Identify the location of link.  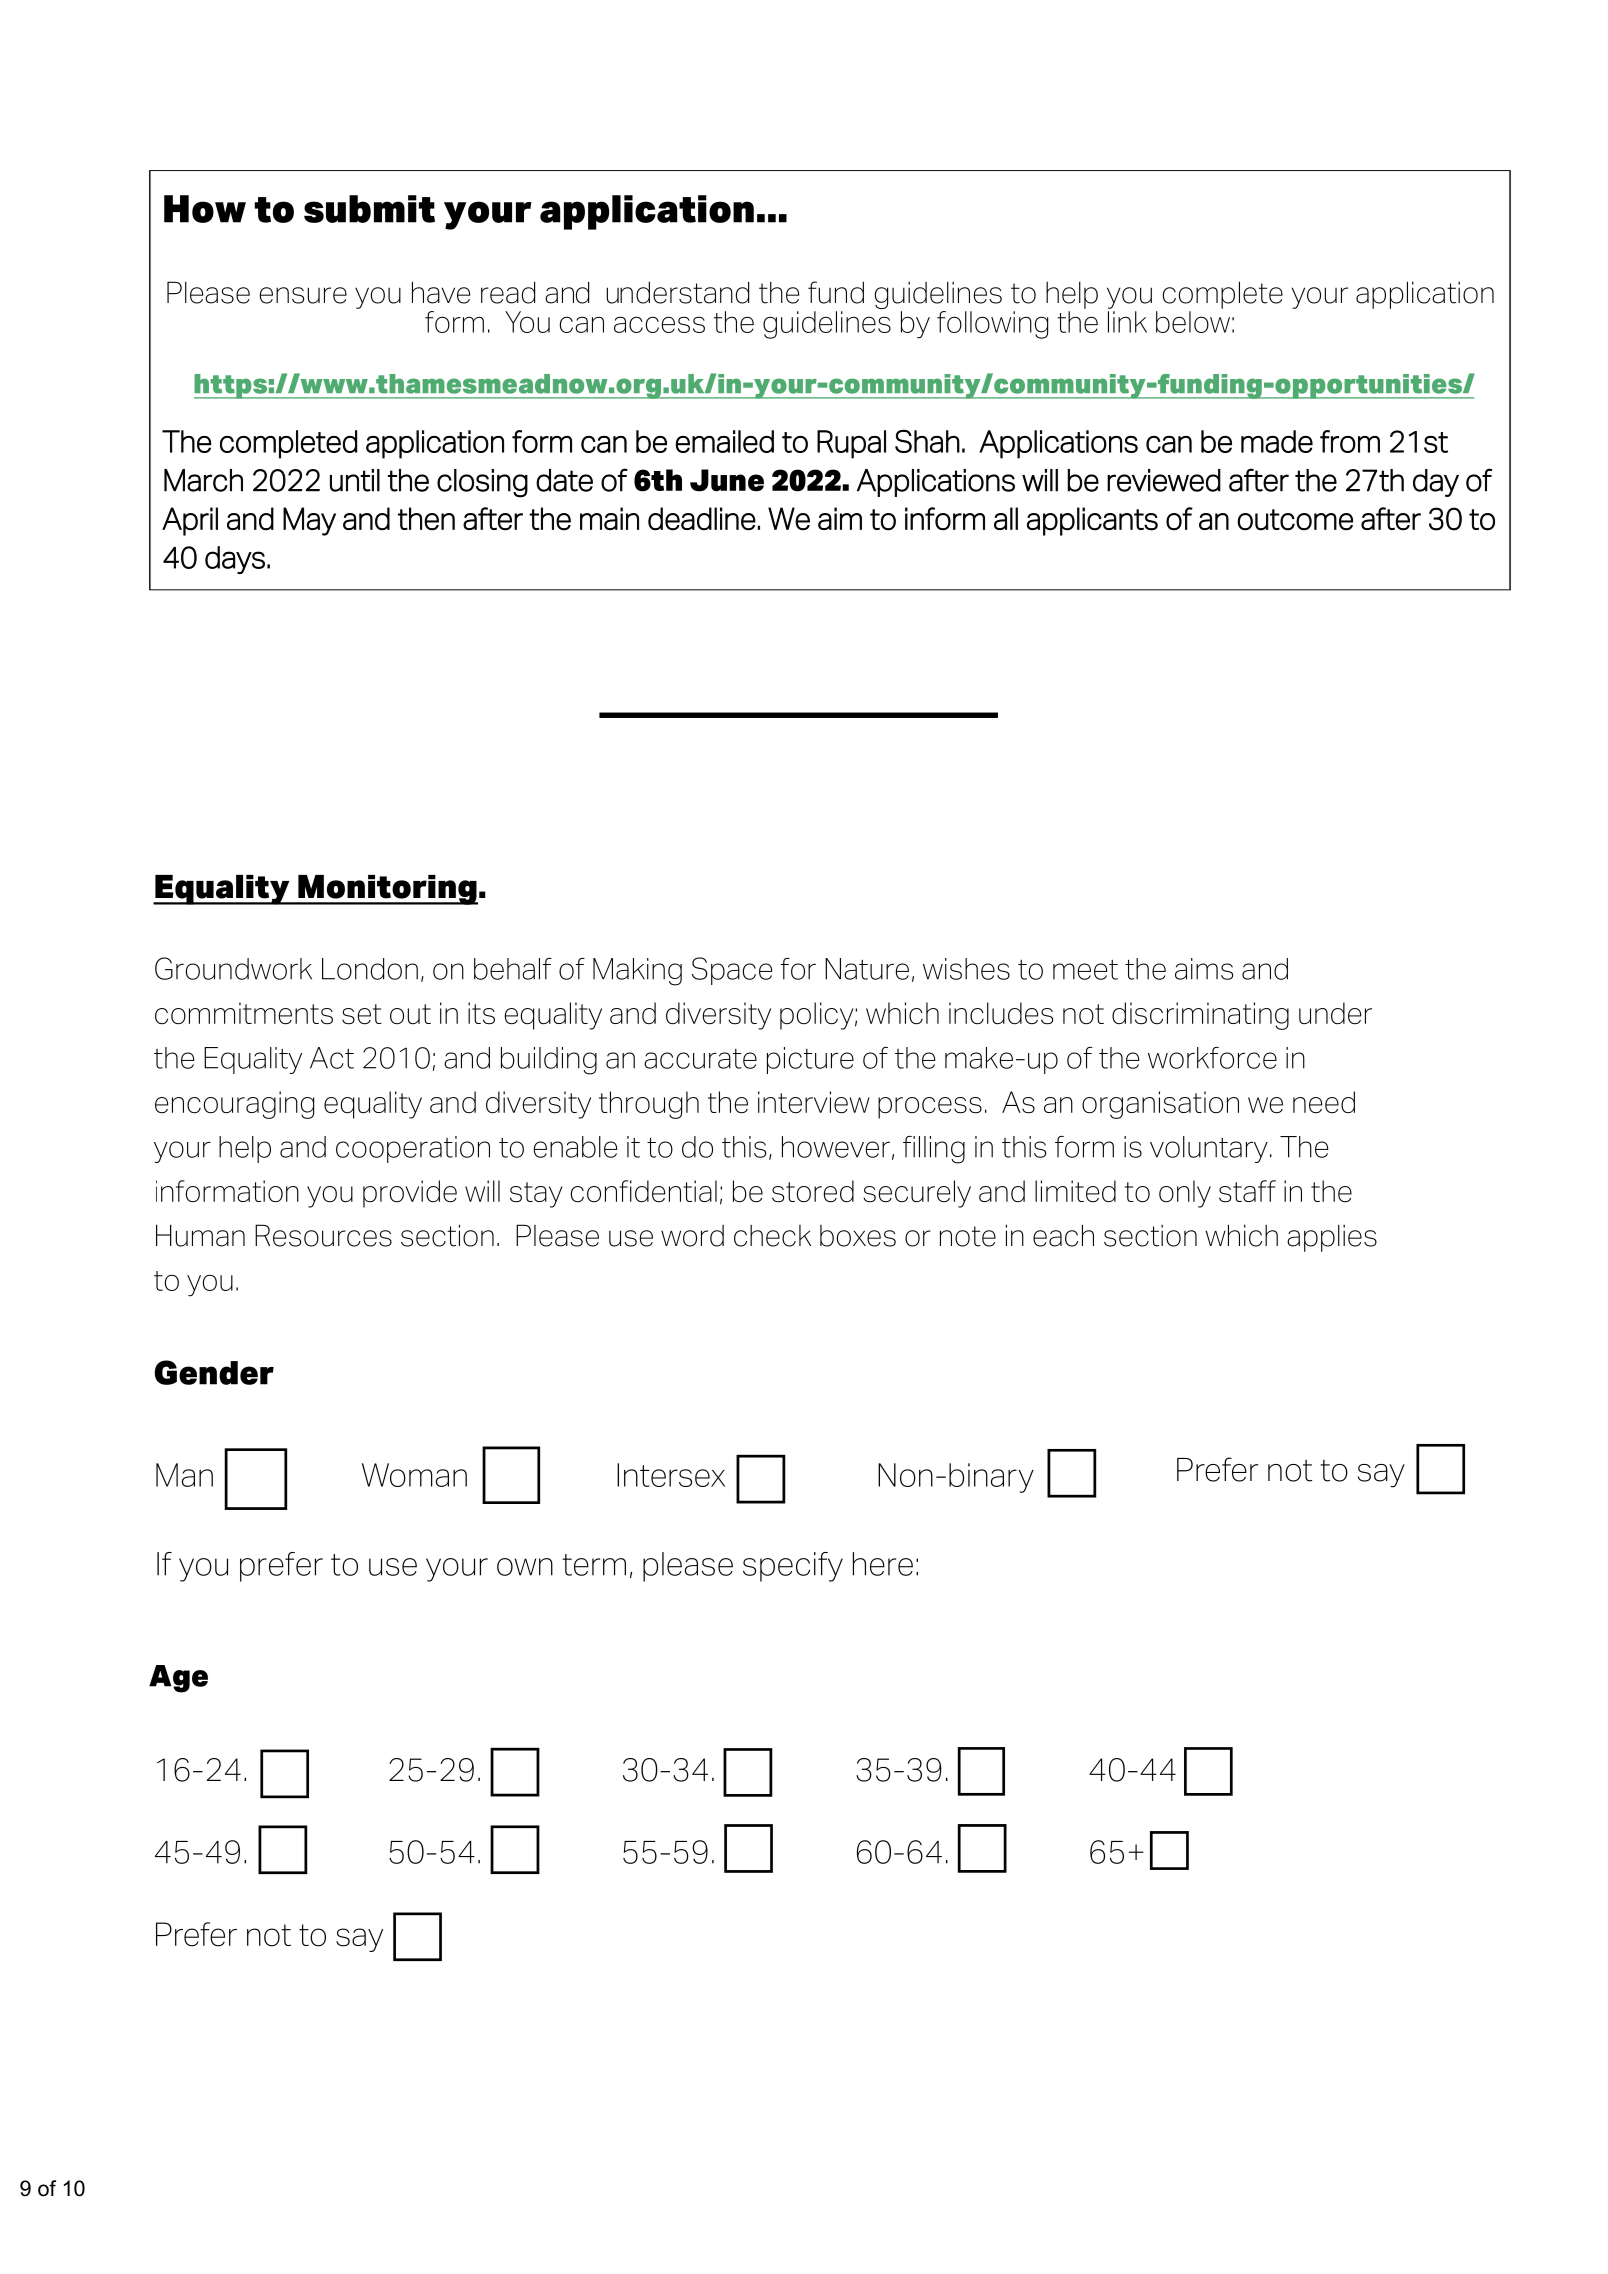
(1127, 320).
